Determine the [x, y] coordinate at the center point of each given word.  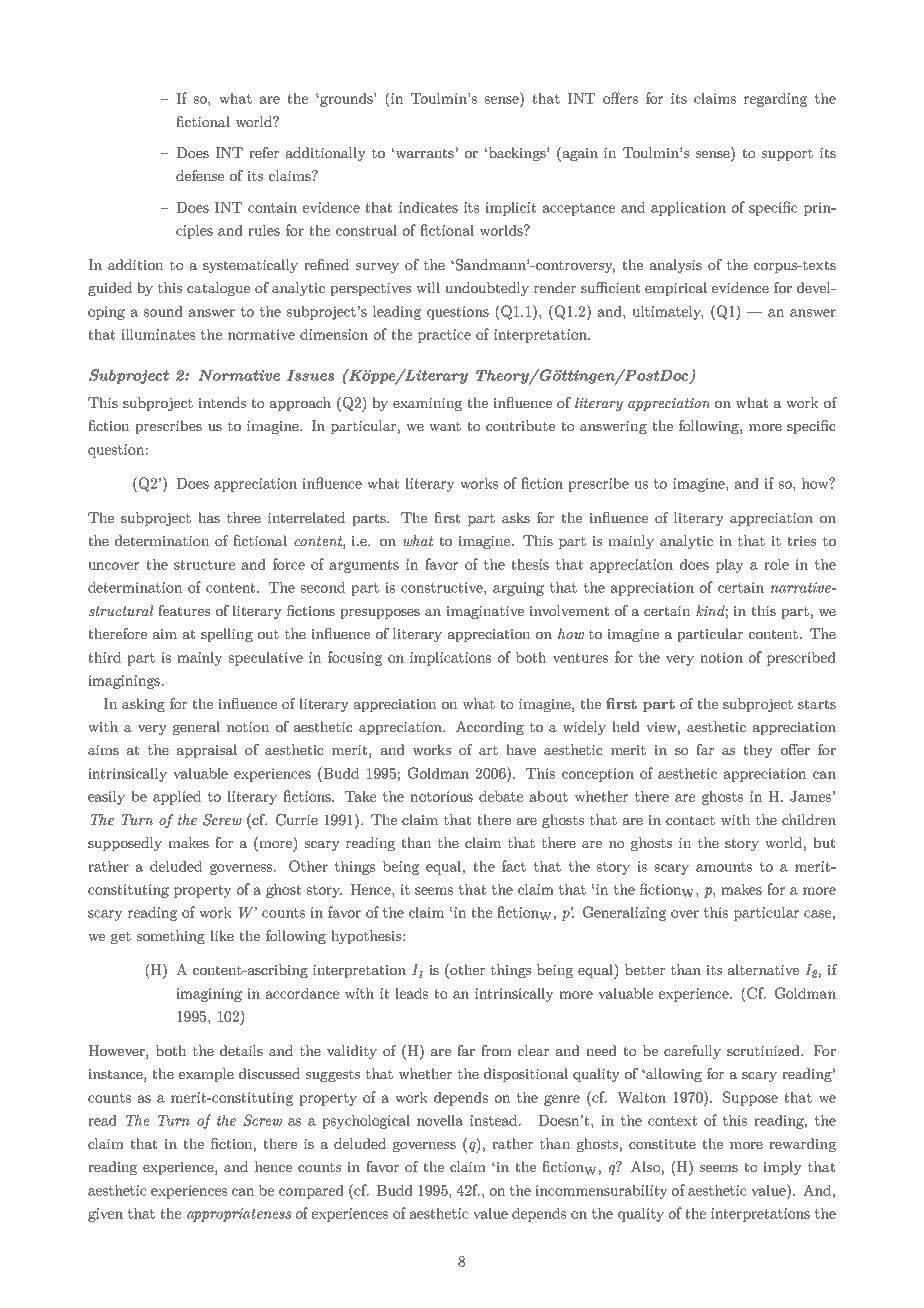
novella [440, 1120]
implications [450, 659]
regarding [775, 100]
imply [782, 1168]
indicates [428, 207]
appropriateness [239, 1215]
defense [200, 175]
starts [817, 704]
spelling [227, 635]
